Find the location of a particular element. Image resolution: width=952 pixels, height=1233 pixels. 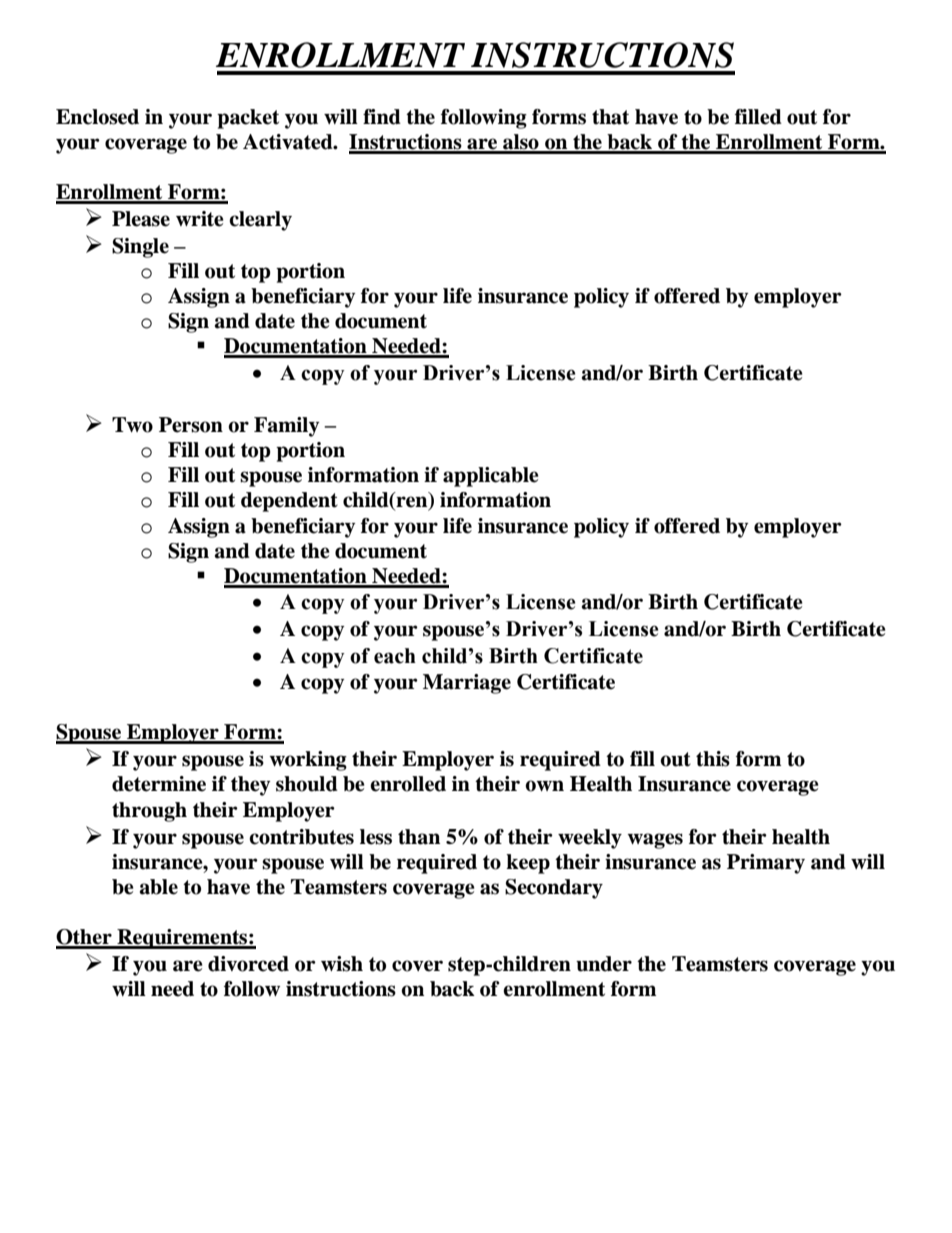

determine is located at coordinates (159, 784).
